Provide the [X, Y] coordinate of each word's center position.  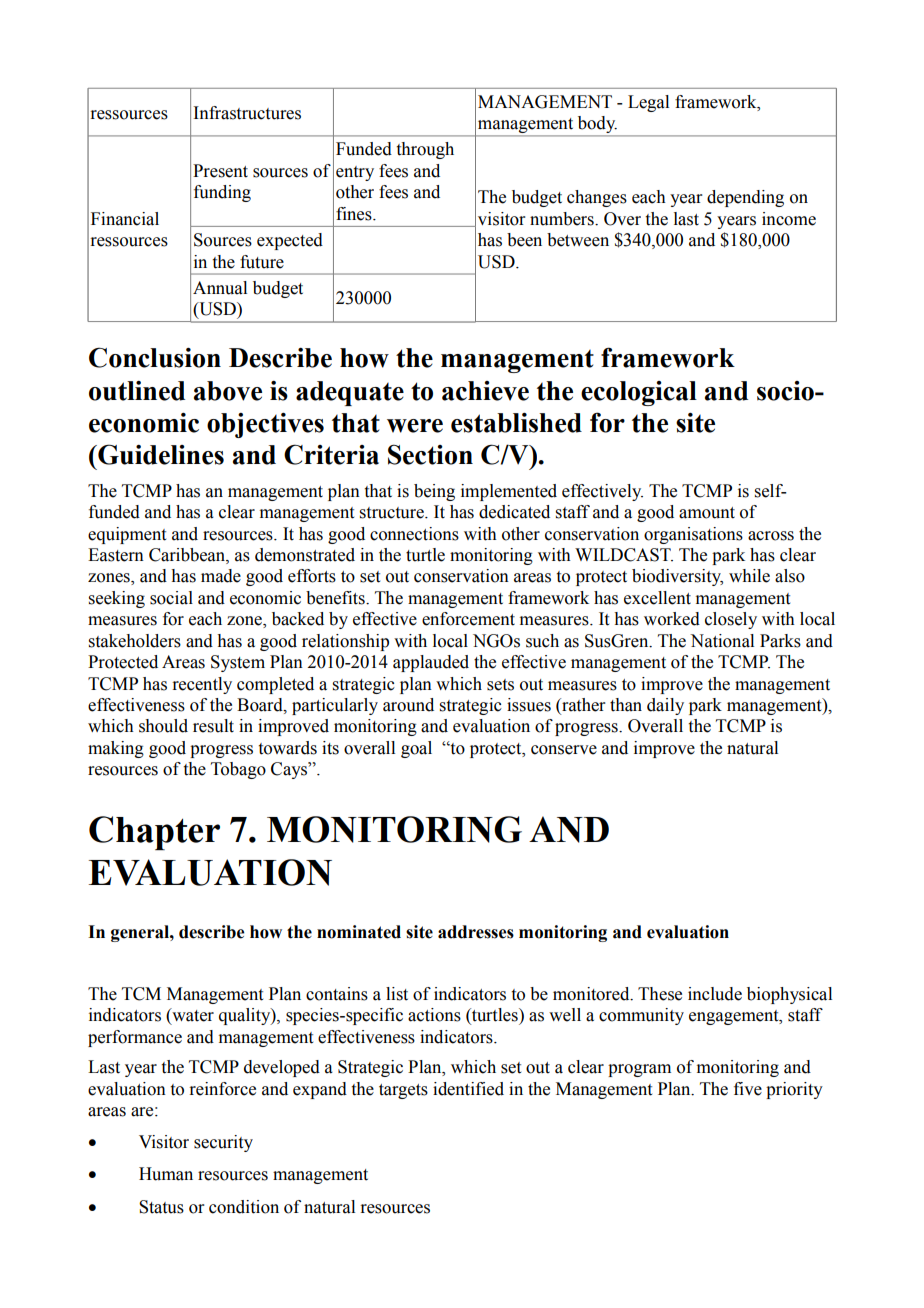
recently [202, 685]
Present [220, 171]
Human [166, 1174]
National [722, 641]
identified [468, 1089]
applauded [431, 663]
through [425, 150]
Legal [648, 103]
